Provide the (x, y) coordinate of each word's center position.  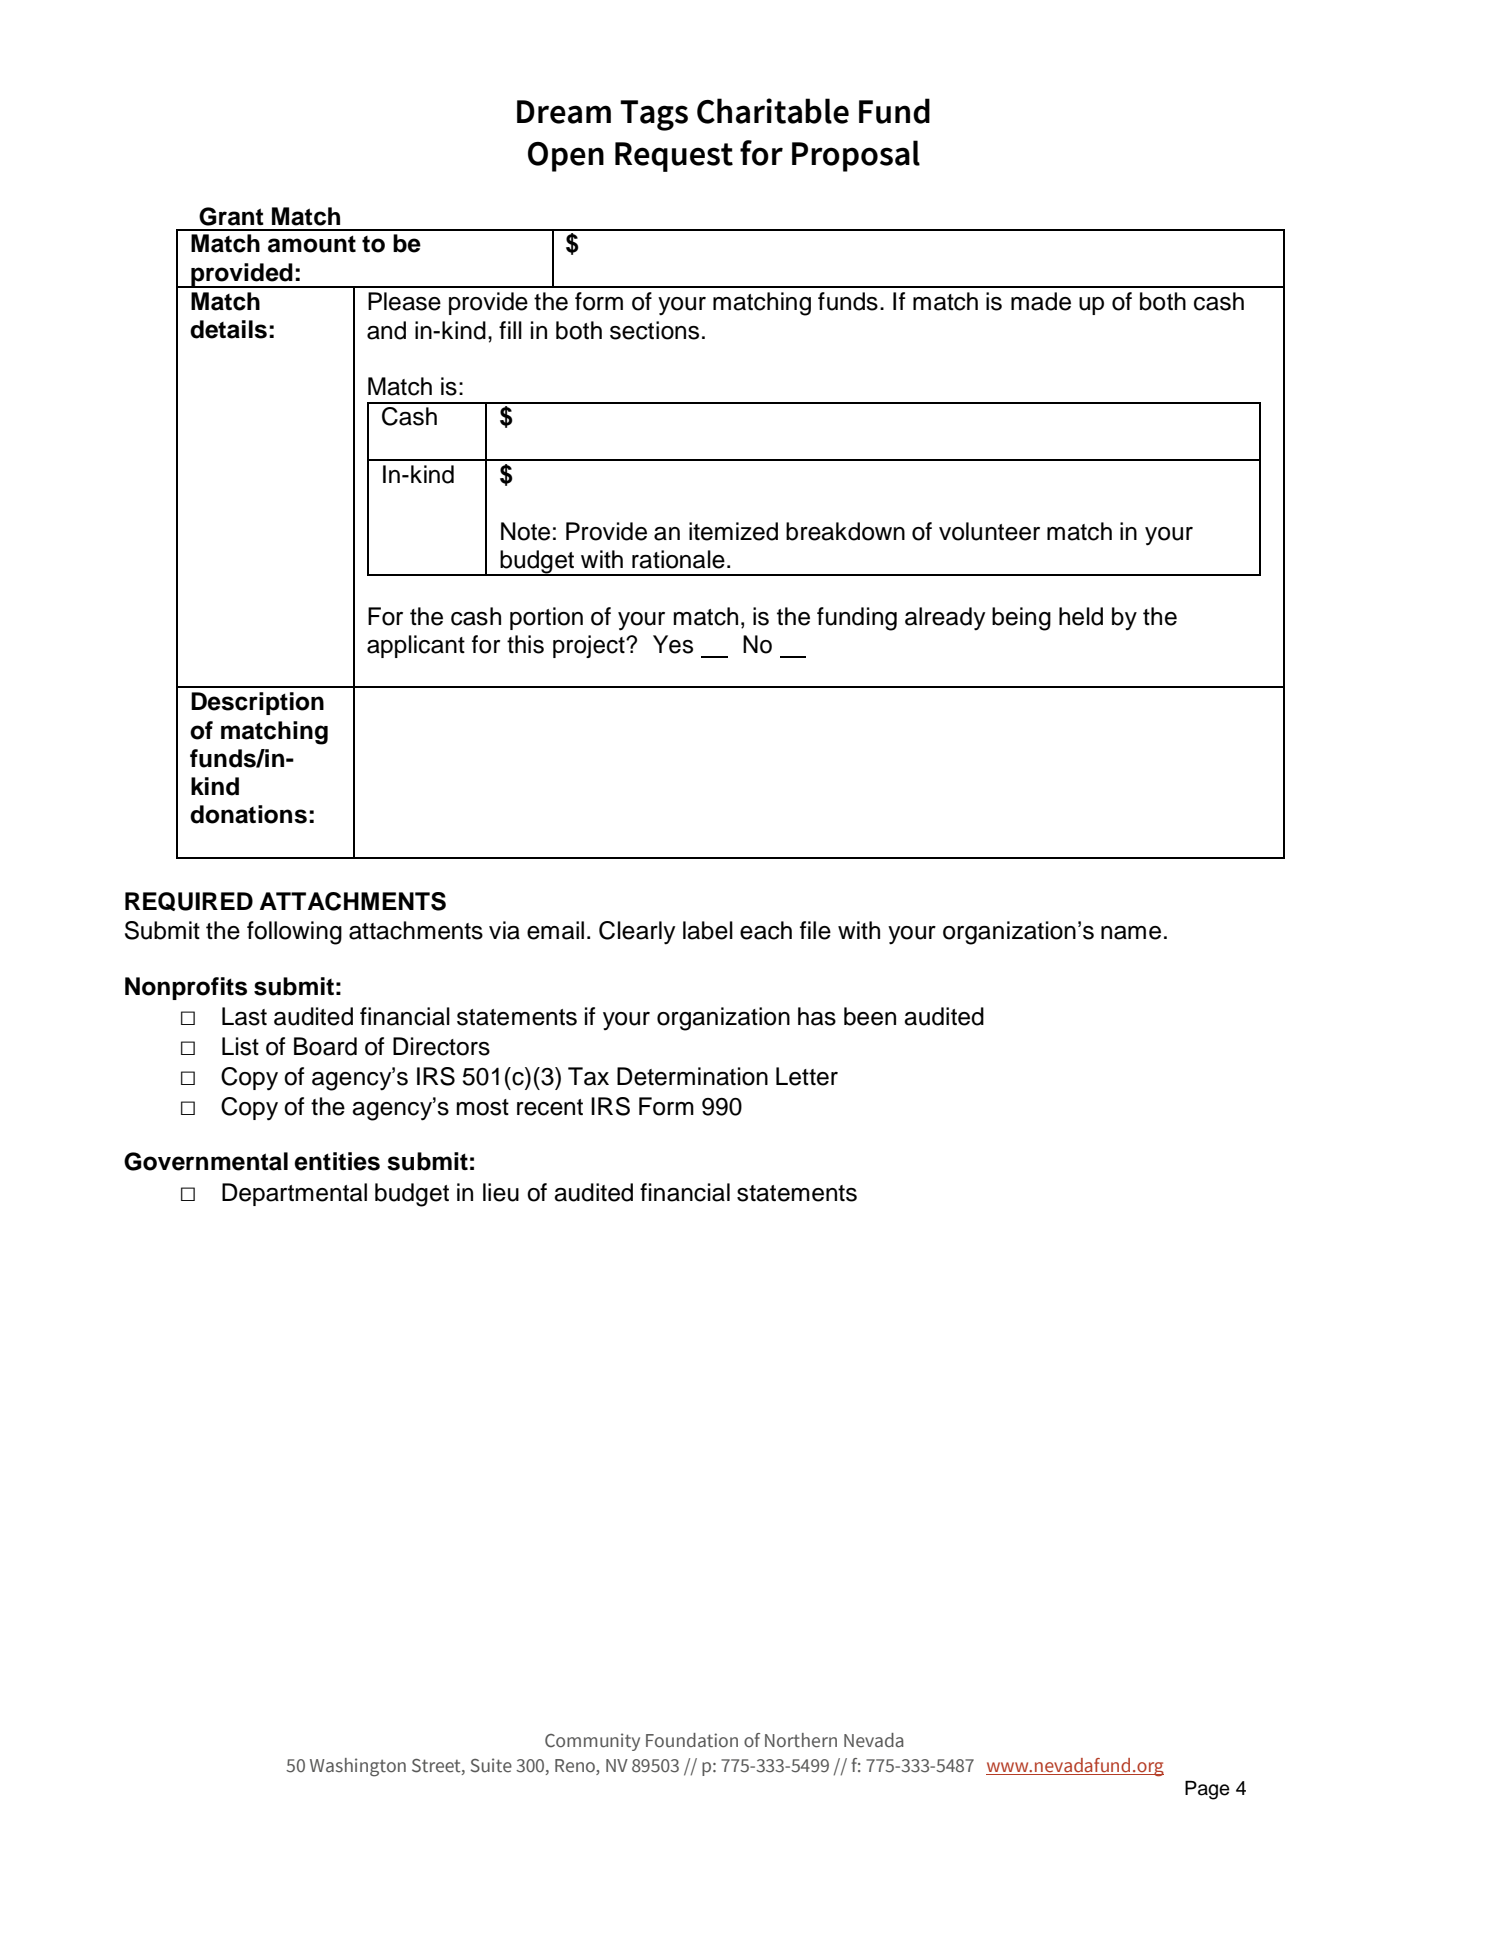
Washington (358, 1767)
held (1081, 616)
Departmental (294, 1194)
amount (312, 244)
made (1041, 301)
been (870, 1016)
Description (257, 703)
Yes (673, 644)
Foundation (692, 1740)
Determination (692, 1076)
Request (674, 157)
